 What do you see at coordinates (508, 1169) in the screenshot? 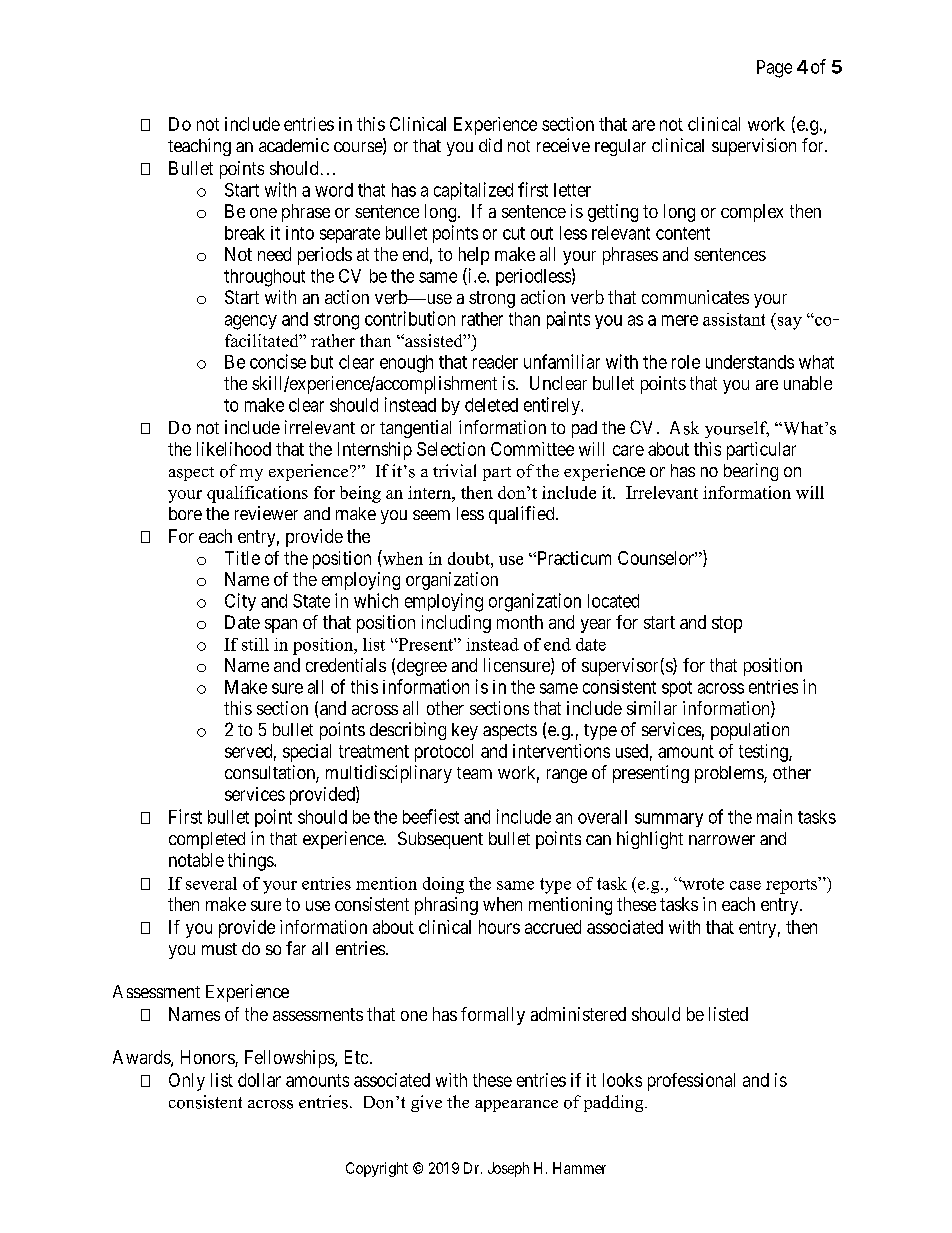
I see `Joseph` at bounding box center [508, 1169].
